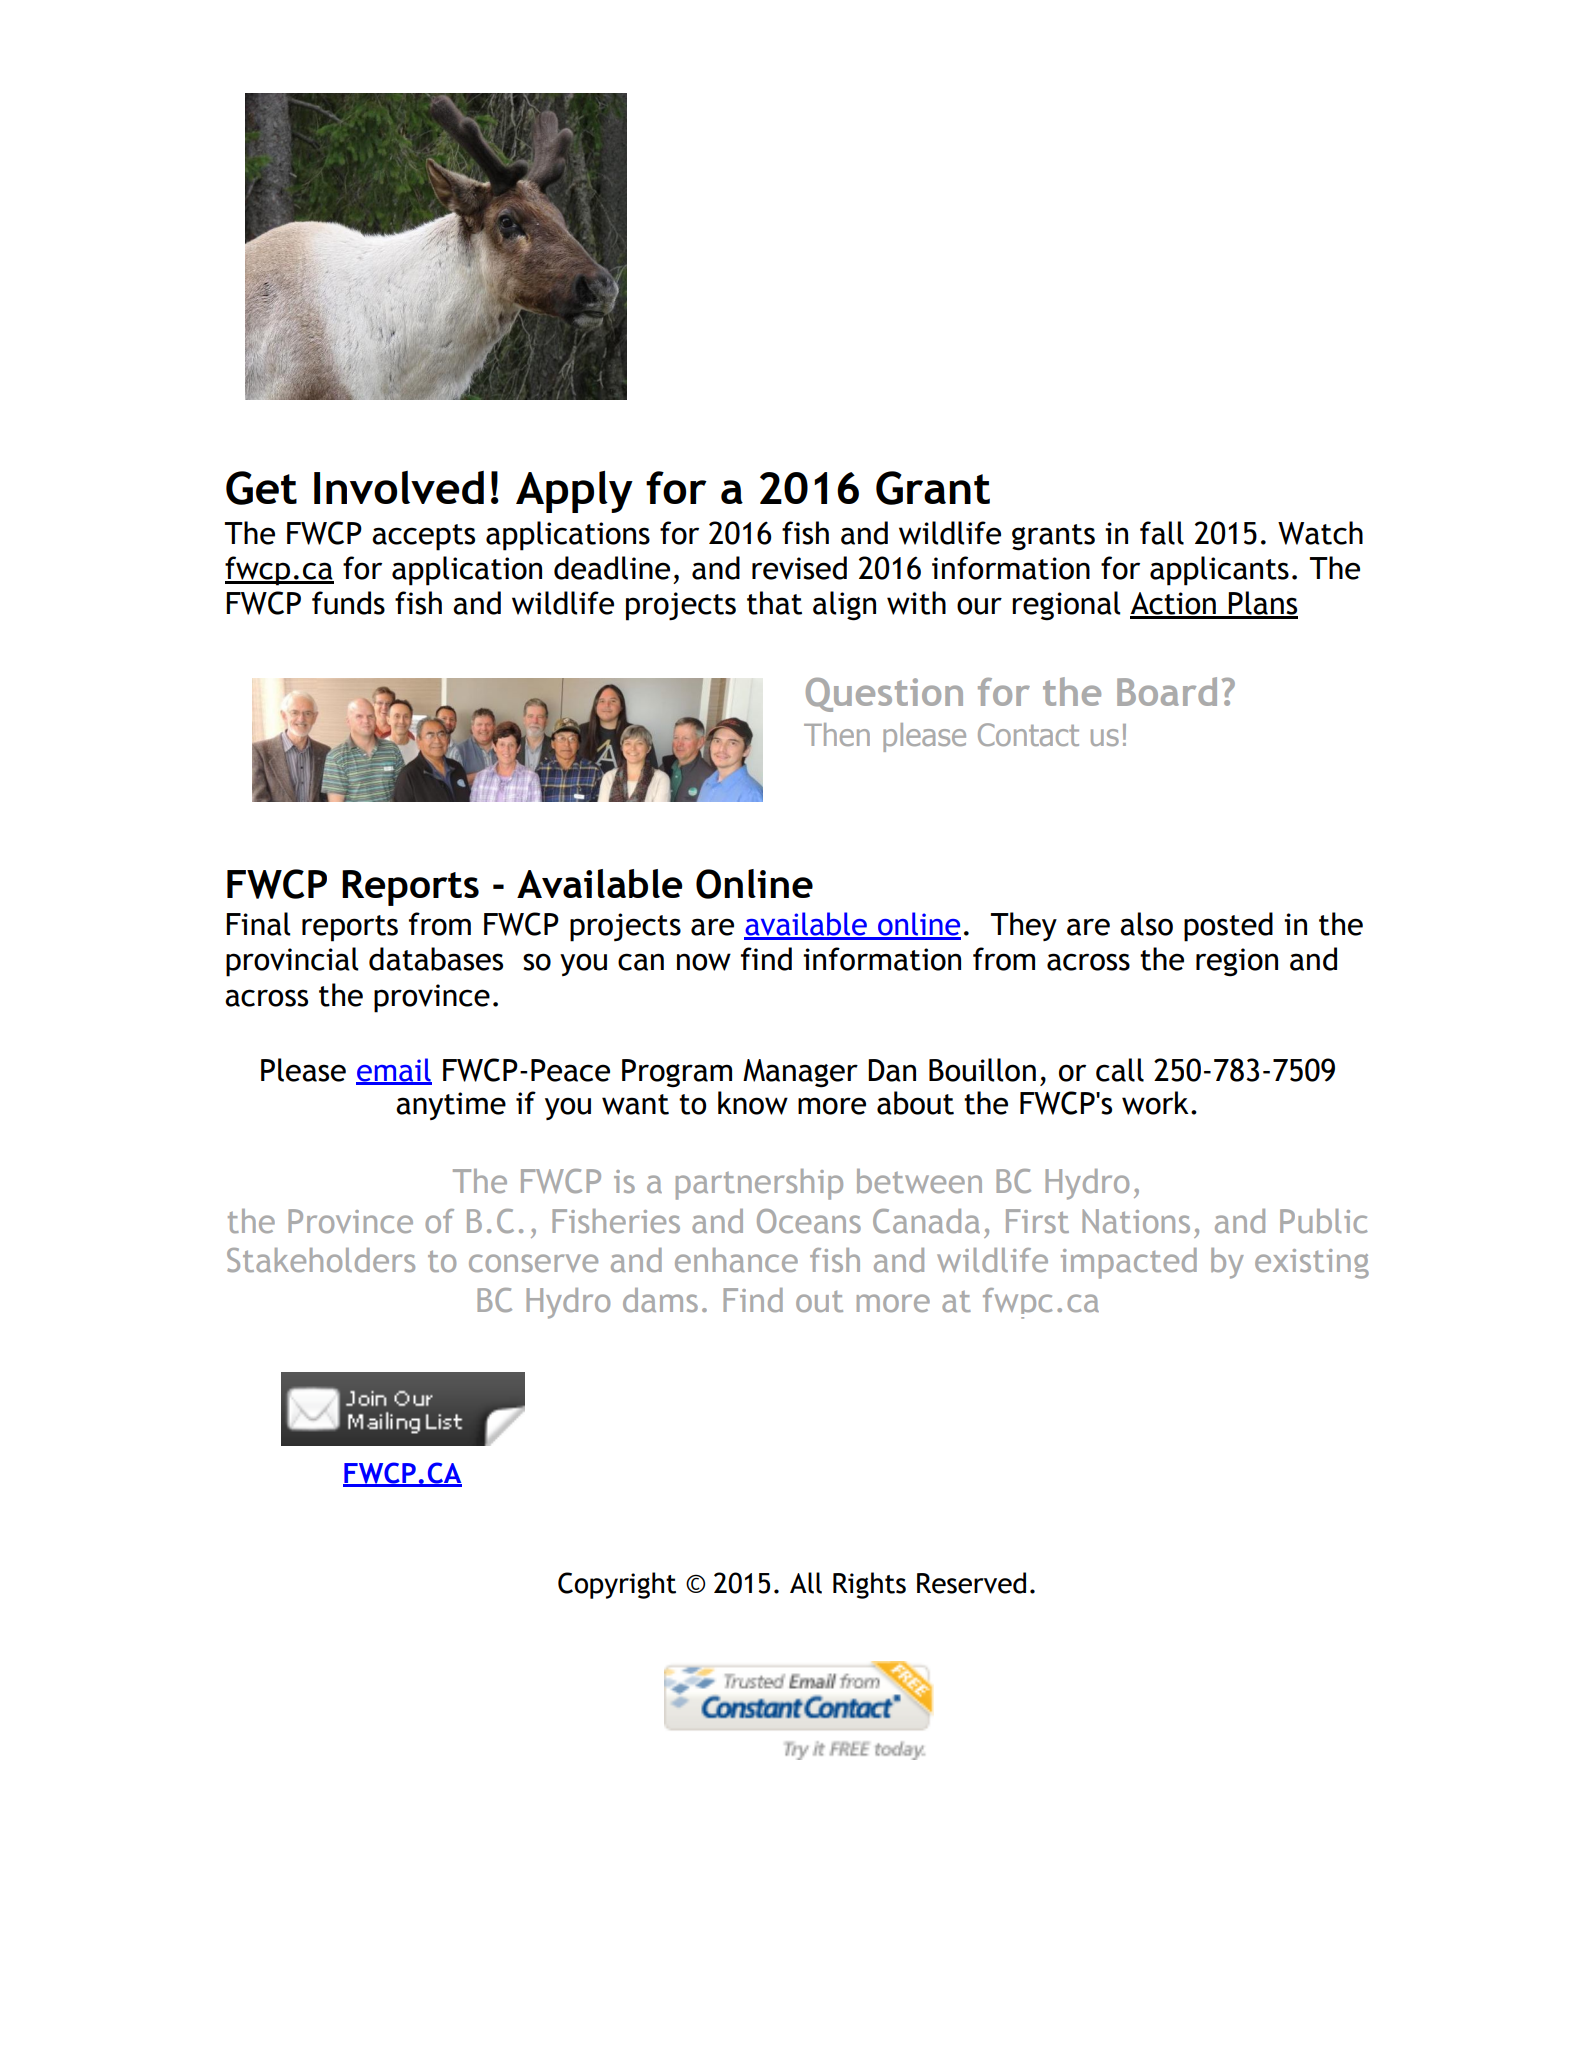 The height and width of the screenshot is (2061, 1593). I want to click on Copyright, so click(617, 1585).
